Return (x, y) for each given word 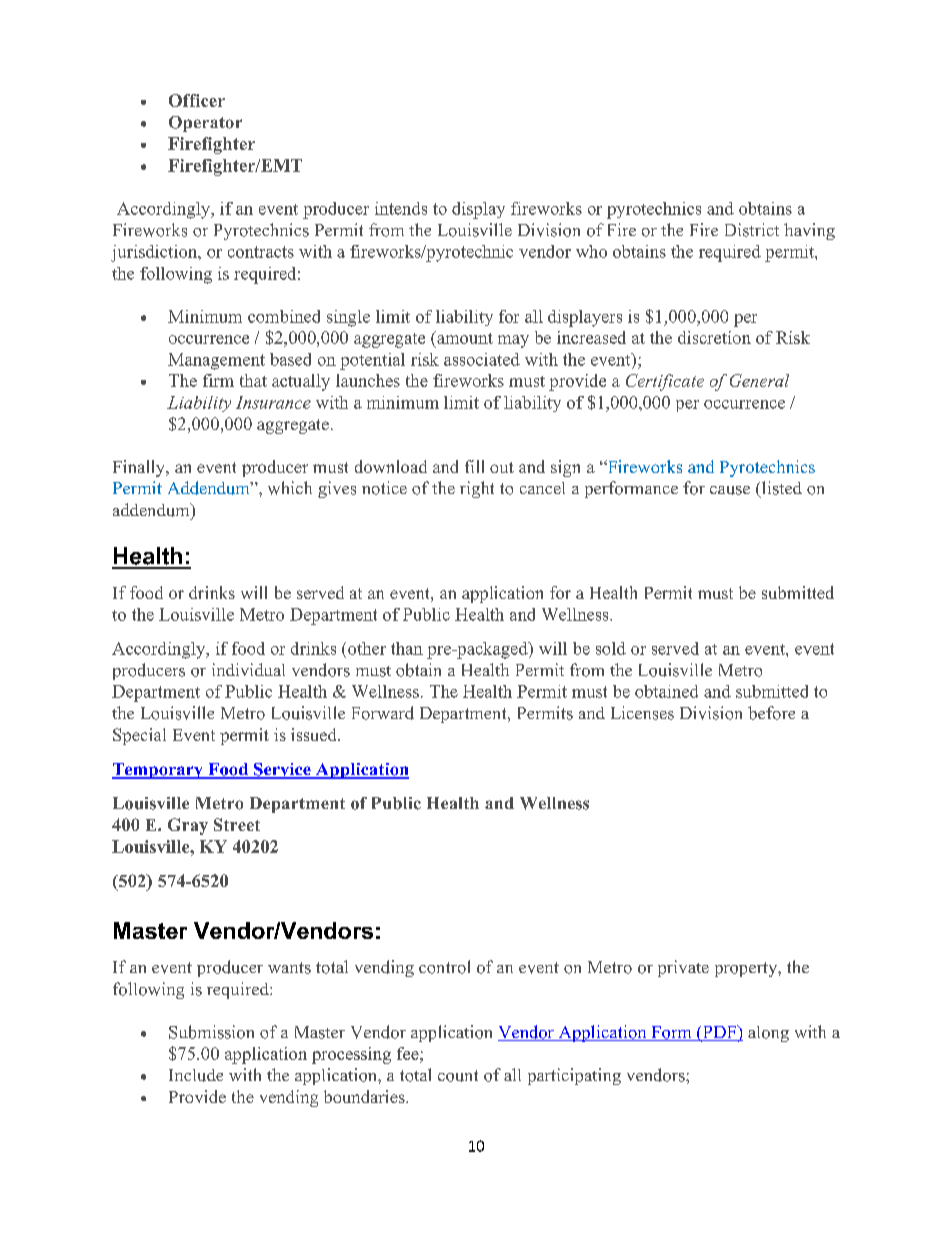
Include (196, 1075)
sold (611, 648)
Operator (205, 124)
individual (248, 669)
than (407, 648)
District (752, 230)
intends (401, 208)
